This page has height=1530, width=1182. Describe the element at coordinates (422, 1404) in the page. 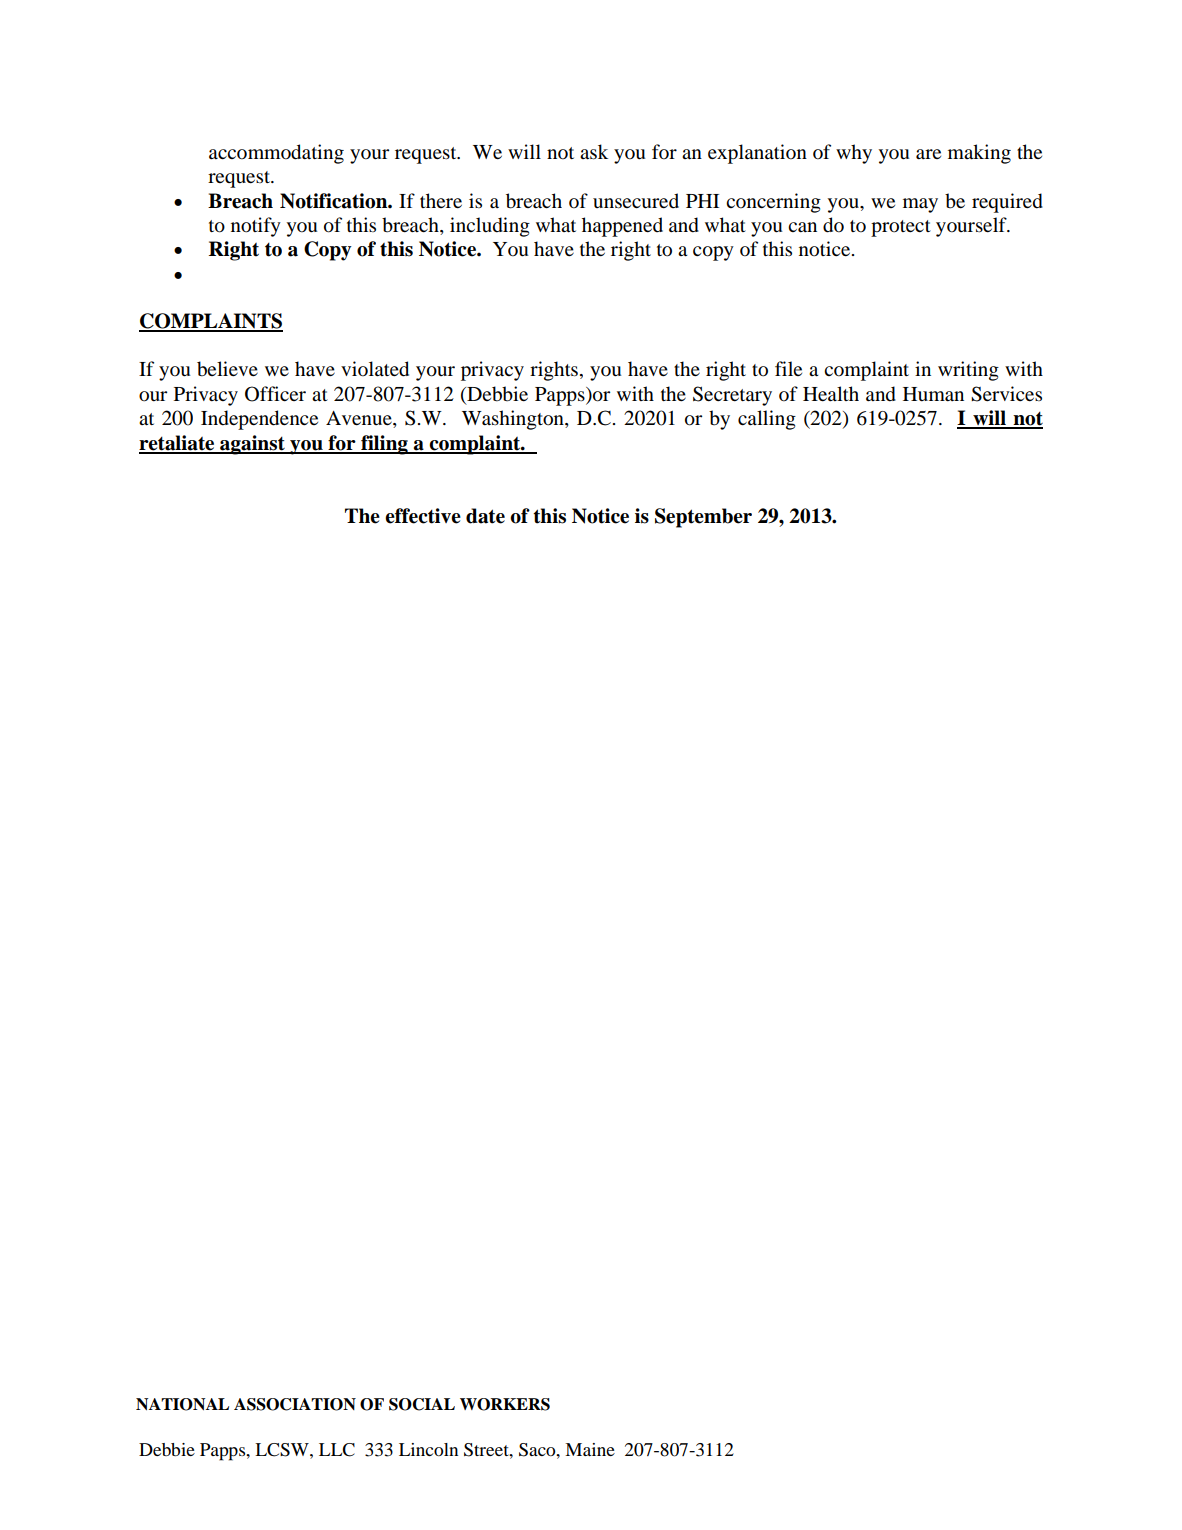

I see `SOCIAL` at that location.
